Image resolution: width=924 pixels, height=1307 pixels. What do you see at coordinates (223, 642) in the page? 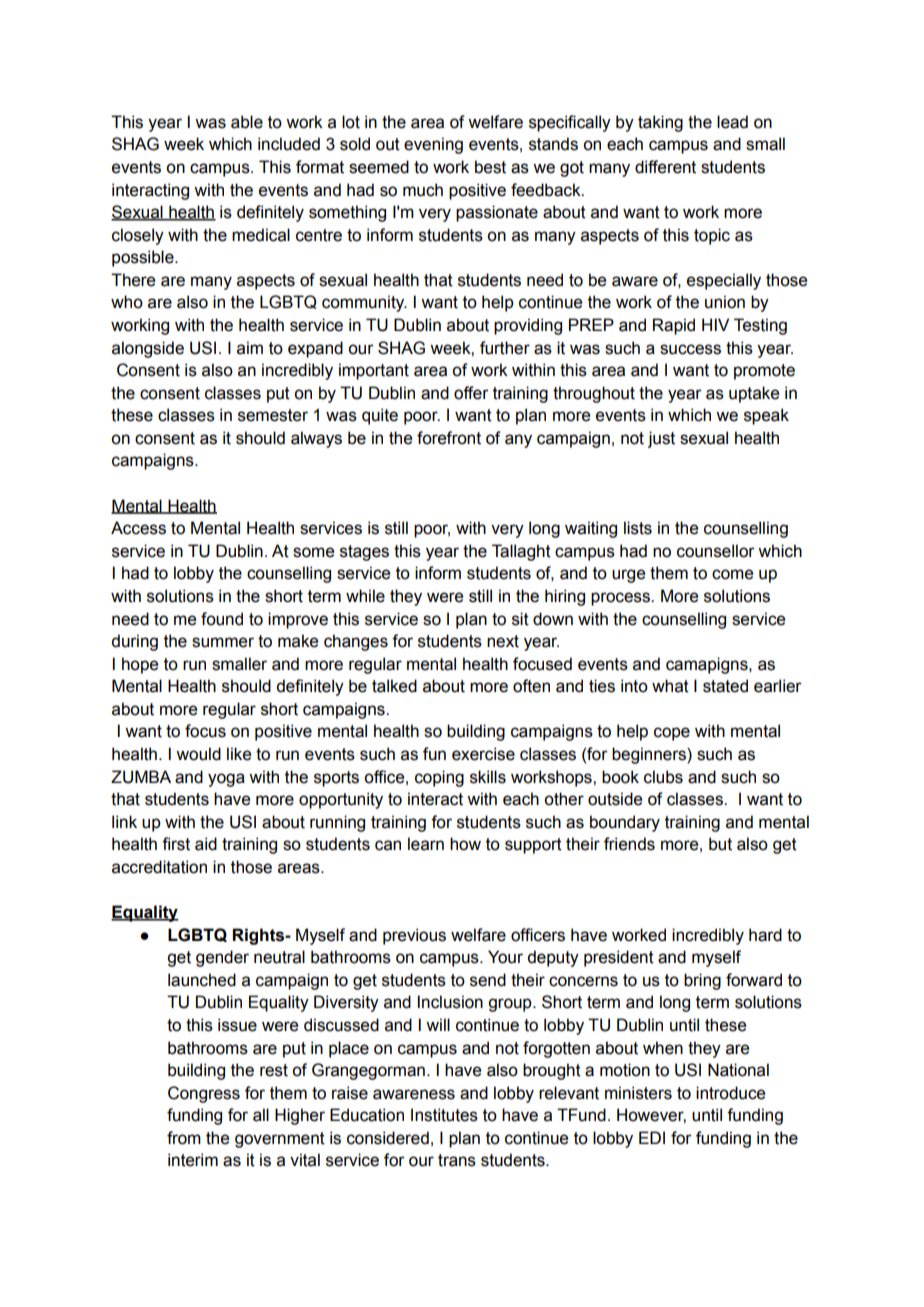
I see `summer` at bounding box center [223, 642].
